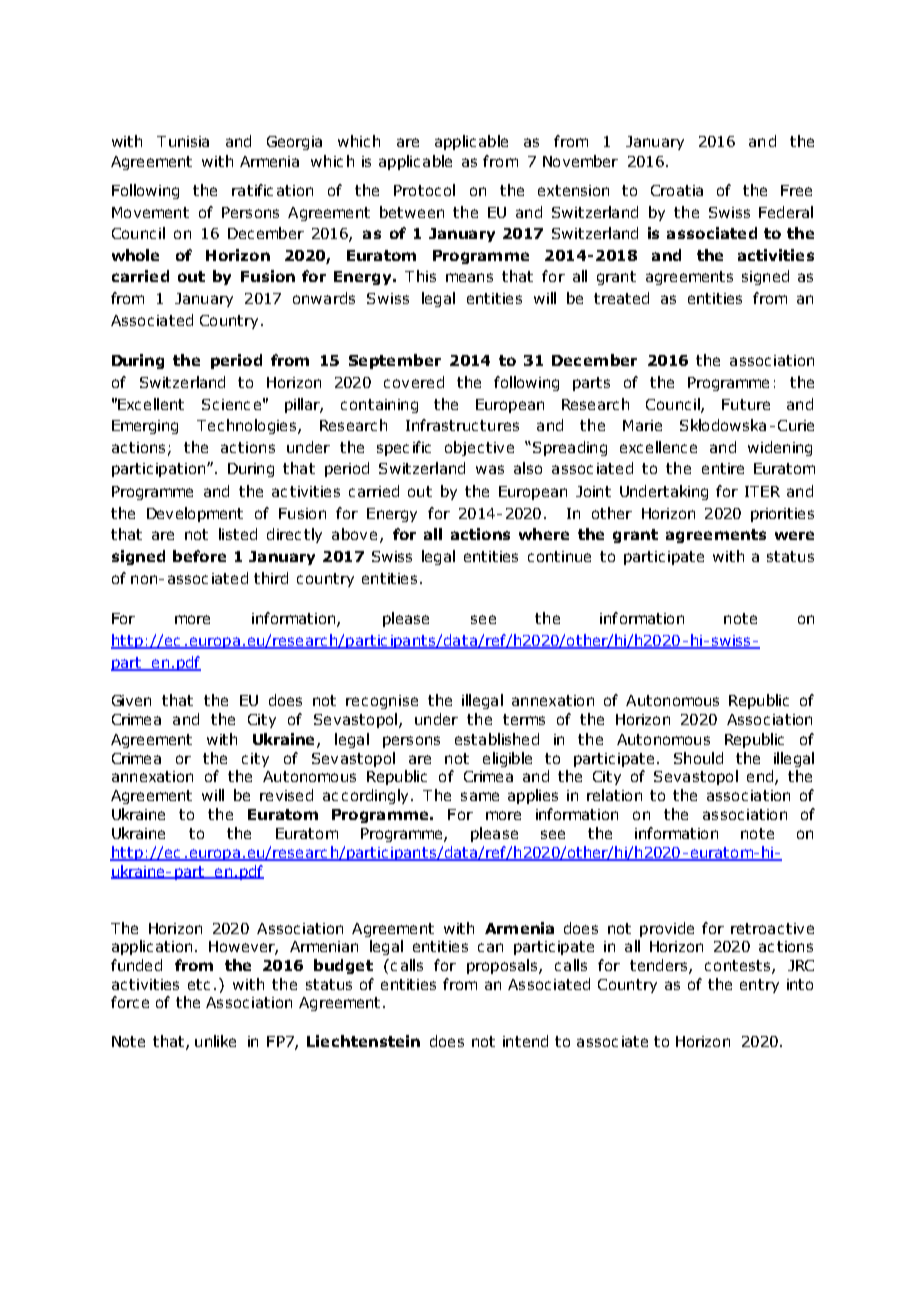  What do you see at coordinates (794, 535) in the image?
I see `were` at bounding box center [794, 535].
